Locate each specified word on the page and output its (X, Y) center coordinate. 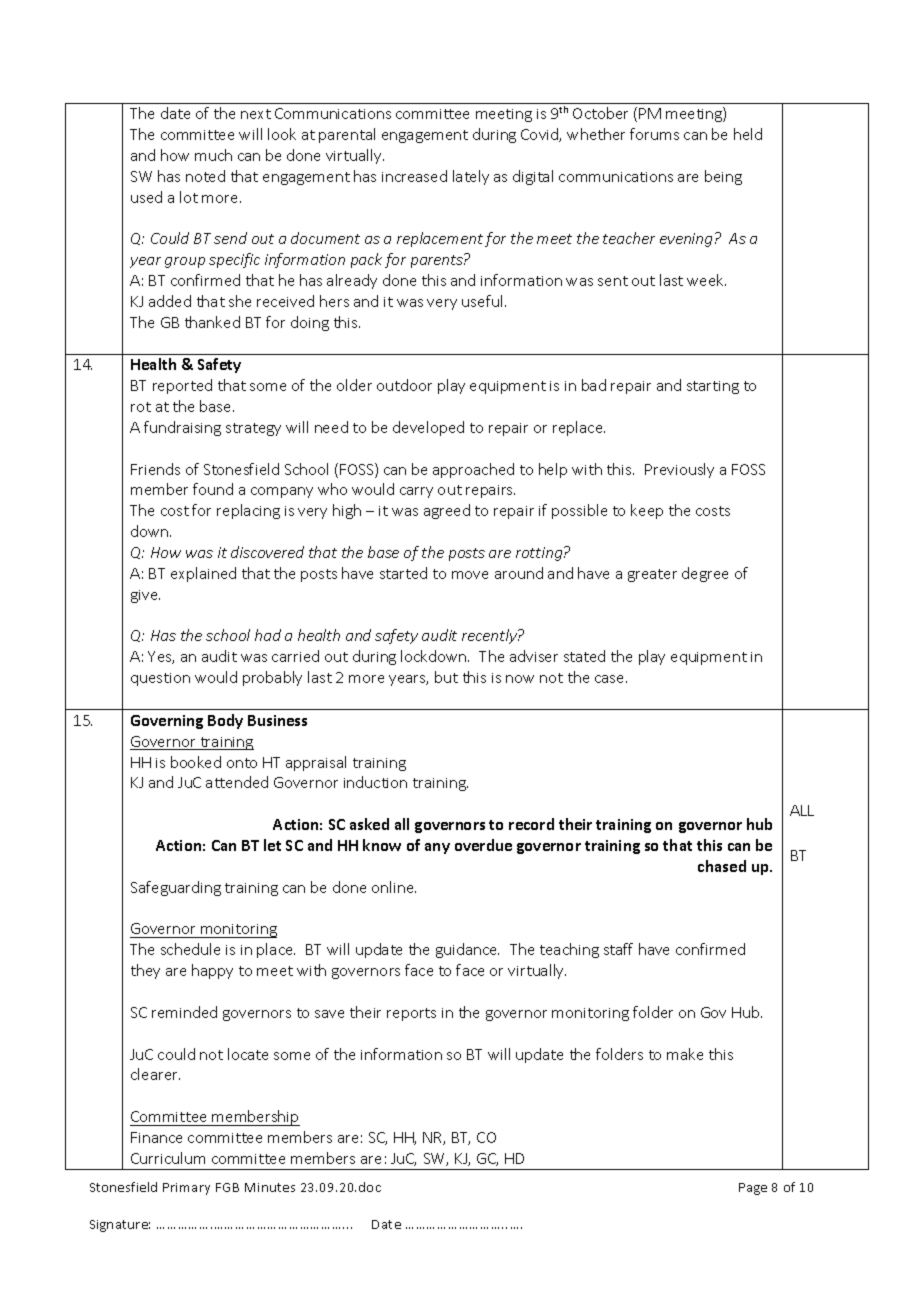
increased (414, 176)
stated (584, 656)
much (213, 155)
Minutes (270, 1187)
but (446, 677)
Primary (186, 1189)
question (160, 679)
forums (654, 134)
